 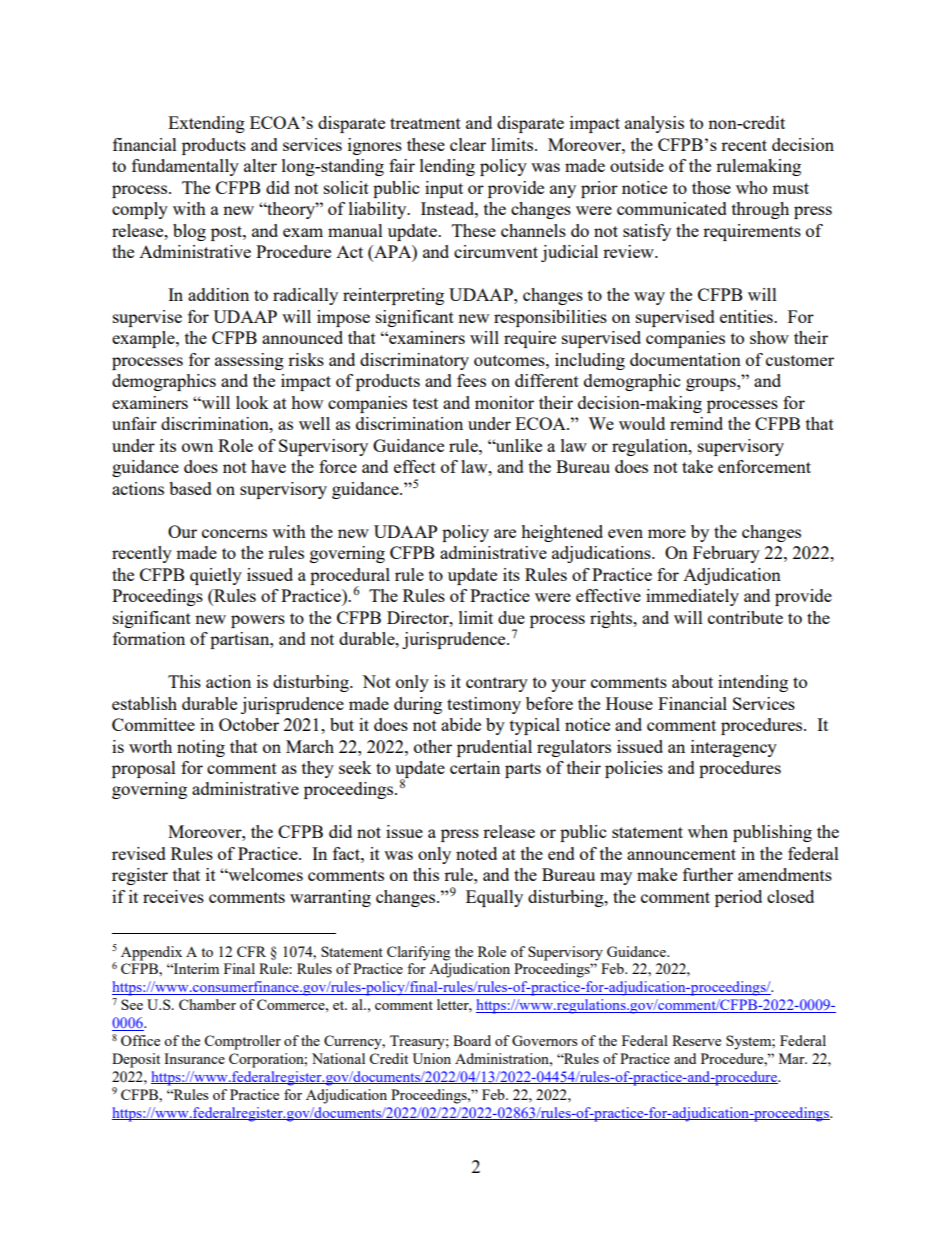 What do you see at coordinates (468, 144) in the screenshot?
I see `clear` at bounding box center [468, 144].
